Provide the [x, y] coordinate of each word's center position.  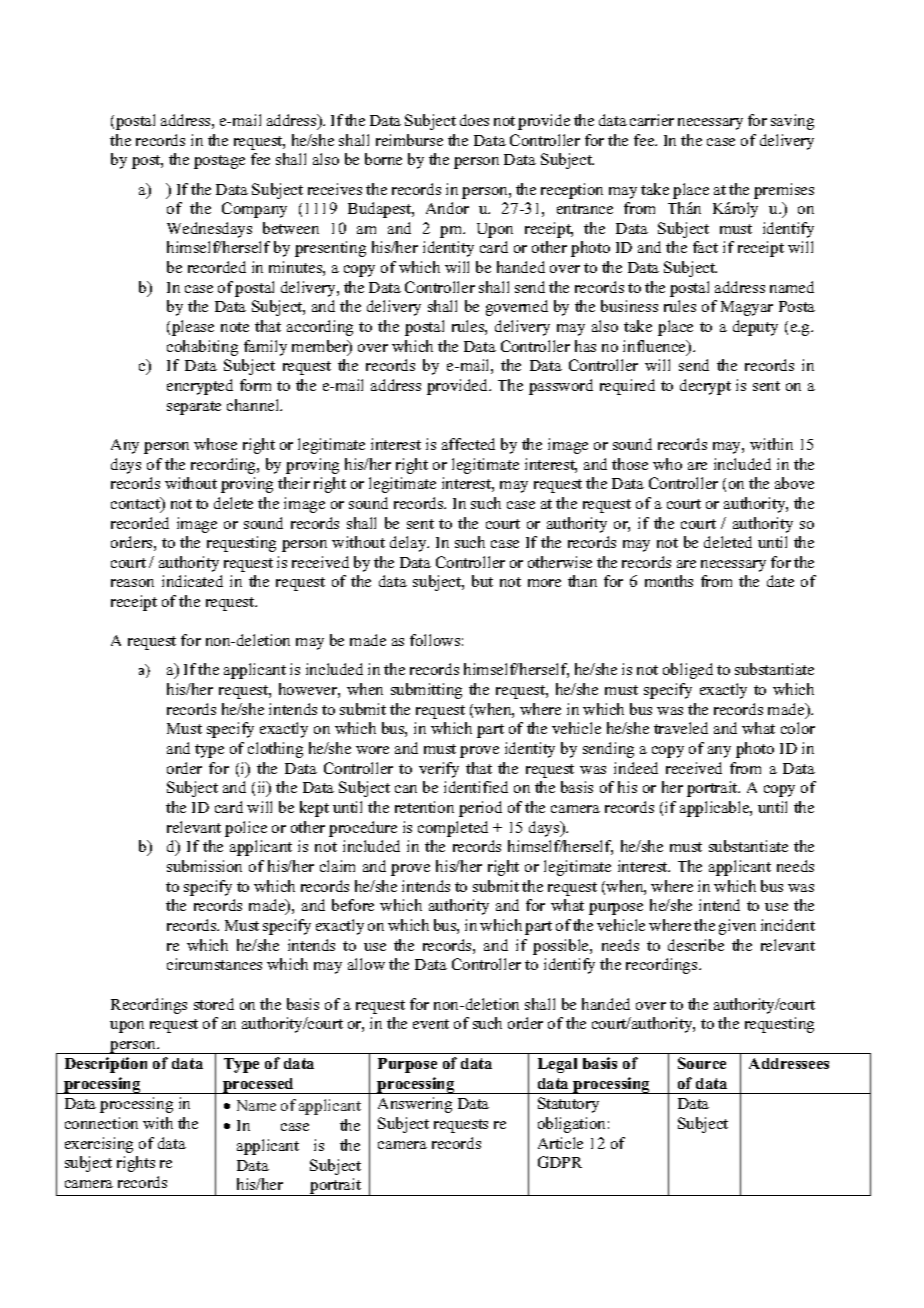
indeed [636, 768]
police [246, 829]
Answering [415, 1105]
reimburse [409, 140]
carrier [652, 120]
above [794, 483]
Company [254, 210]
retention [424, 807]
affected [468, 444]
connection [101, 1123]
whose [215, 444]
